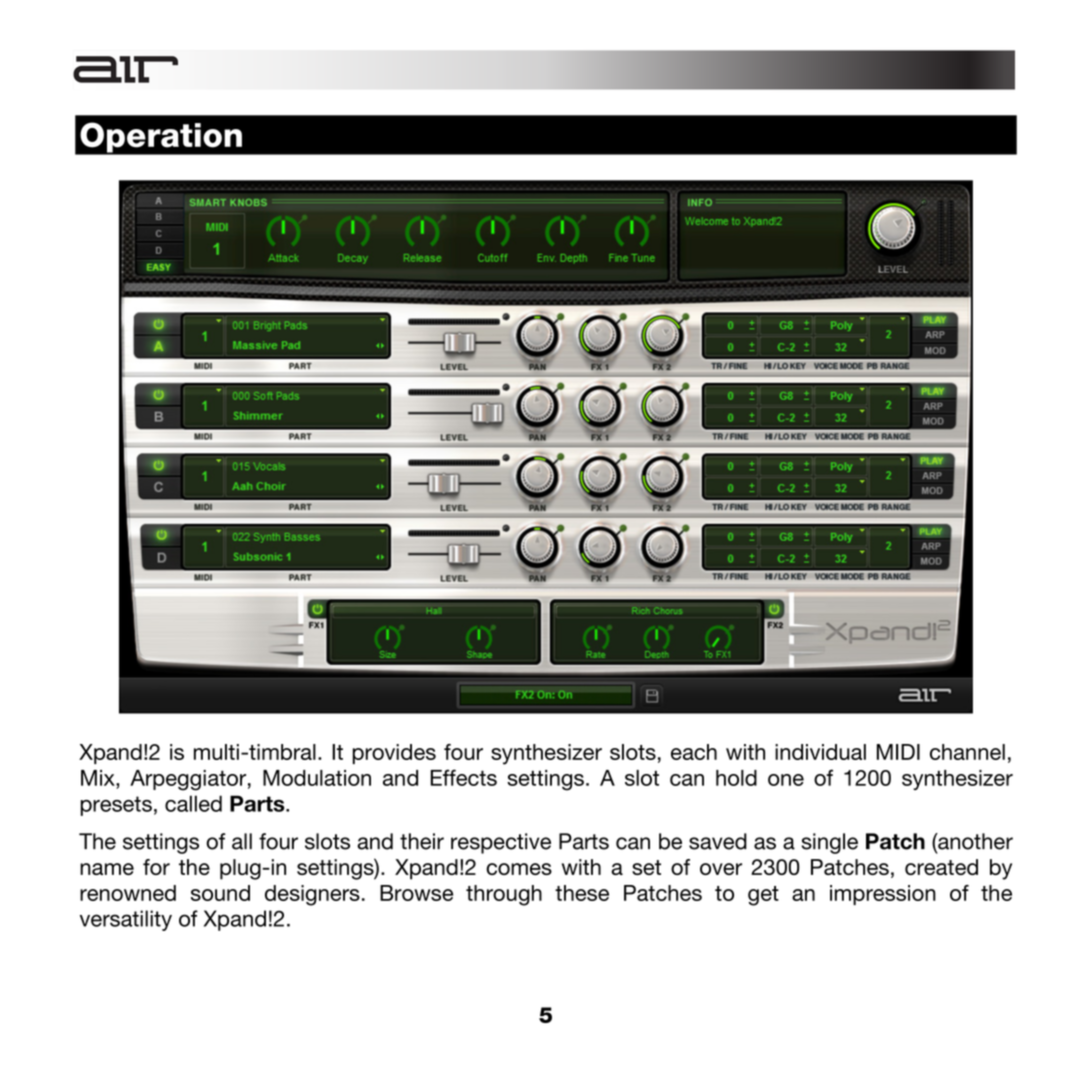 The width and height of the screenshot is (1092, 1092). Describe the element at coordinates (394, 754) in the screenshot. I see `provides` at that location.
